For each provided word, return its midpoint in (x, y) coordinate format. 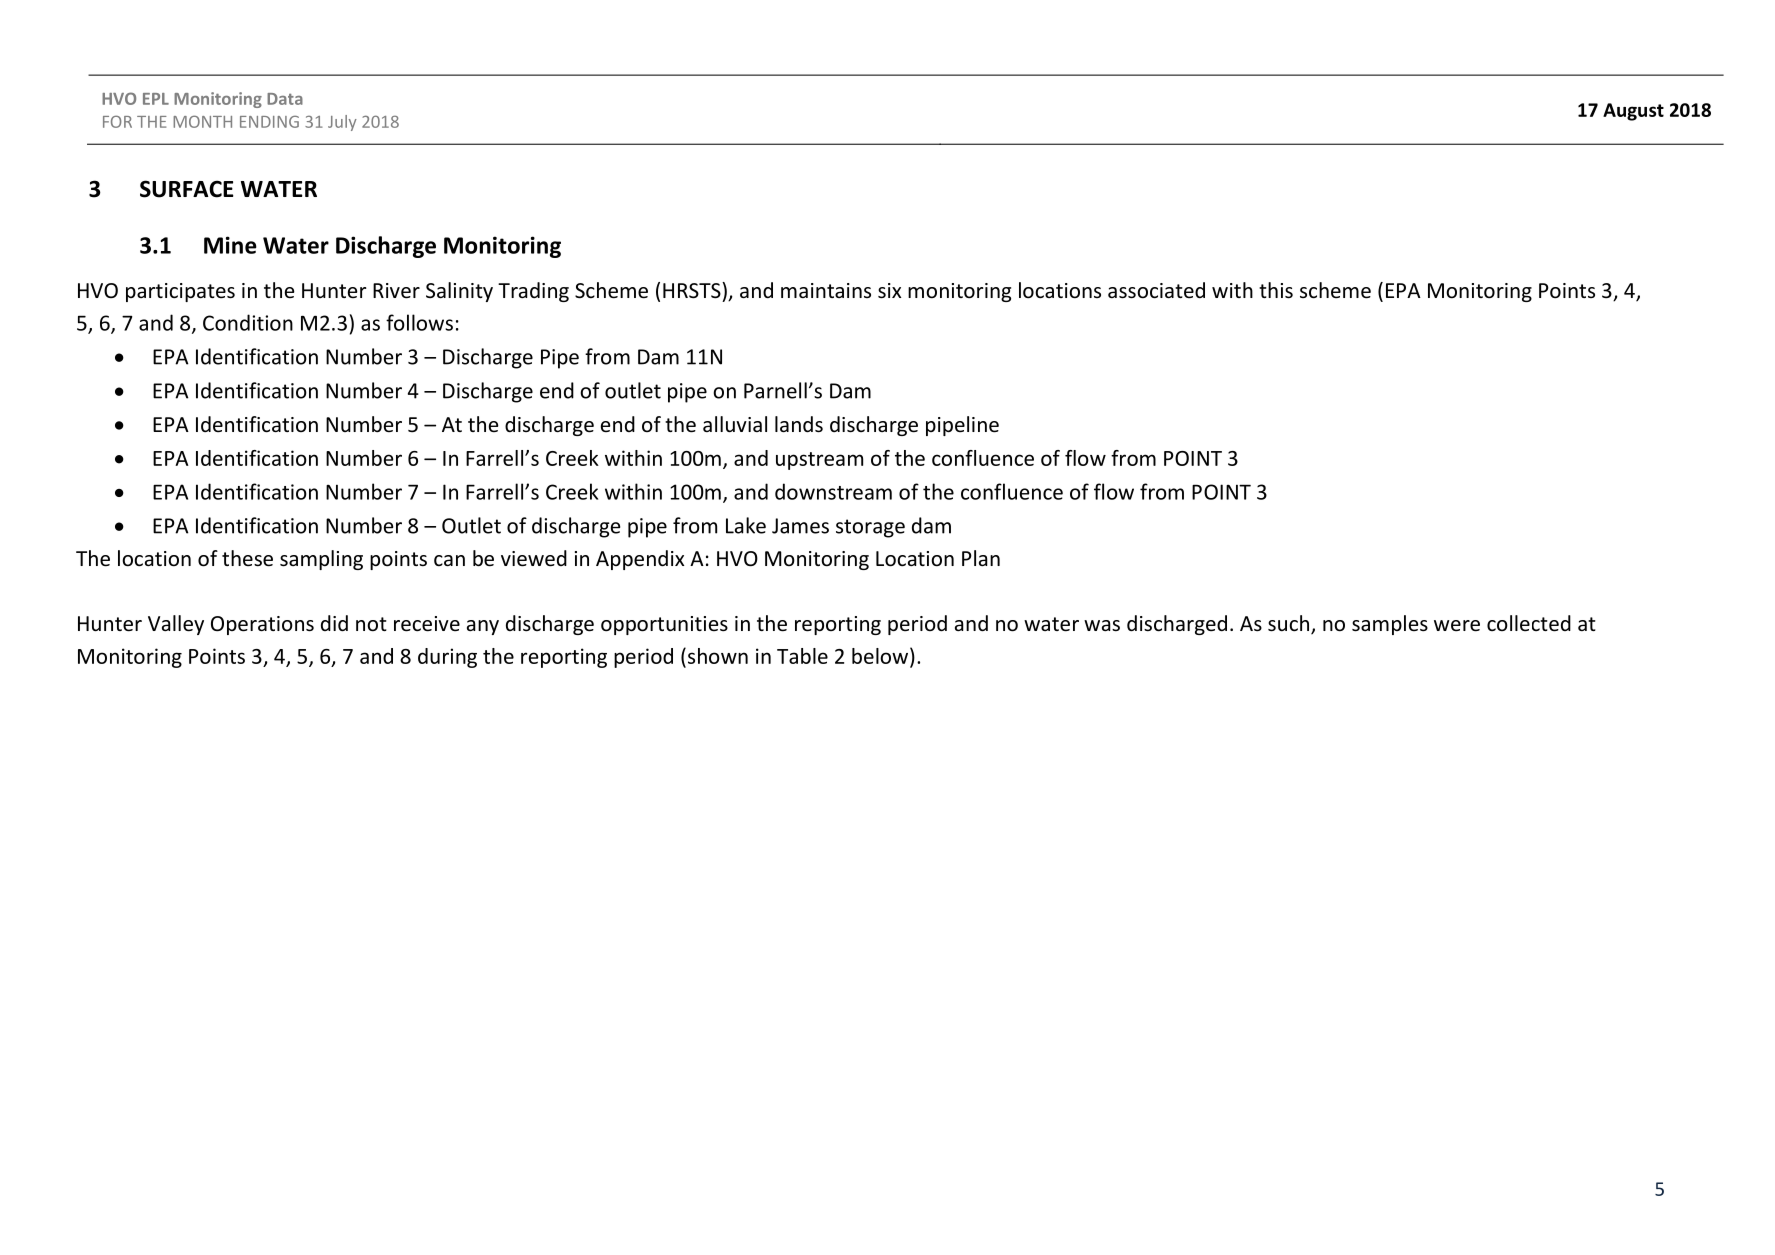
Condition (248, 322)
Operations (262, 625)
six (889, 291)
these (247, 558)
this (1276, 290)
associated (1156, 290)
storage (870, 528)
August (1633, 112)
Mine (230, 245)
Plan (981, 558)
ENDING (269, 122)
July (342, 123)
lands (799, 424)
